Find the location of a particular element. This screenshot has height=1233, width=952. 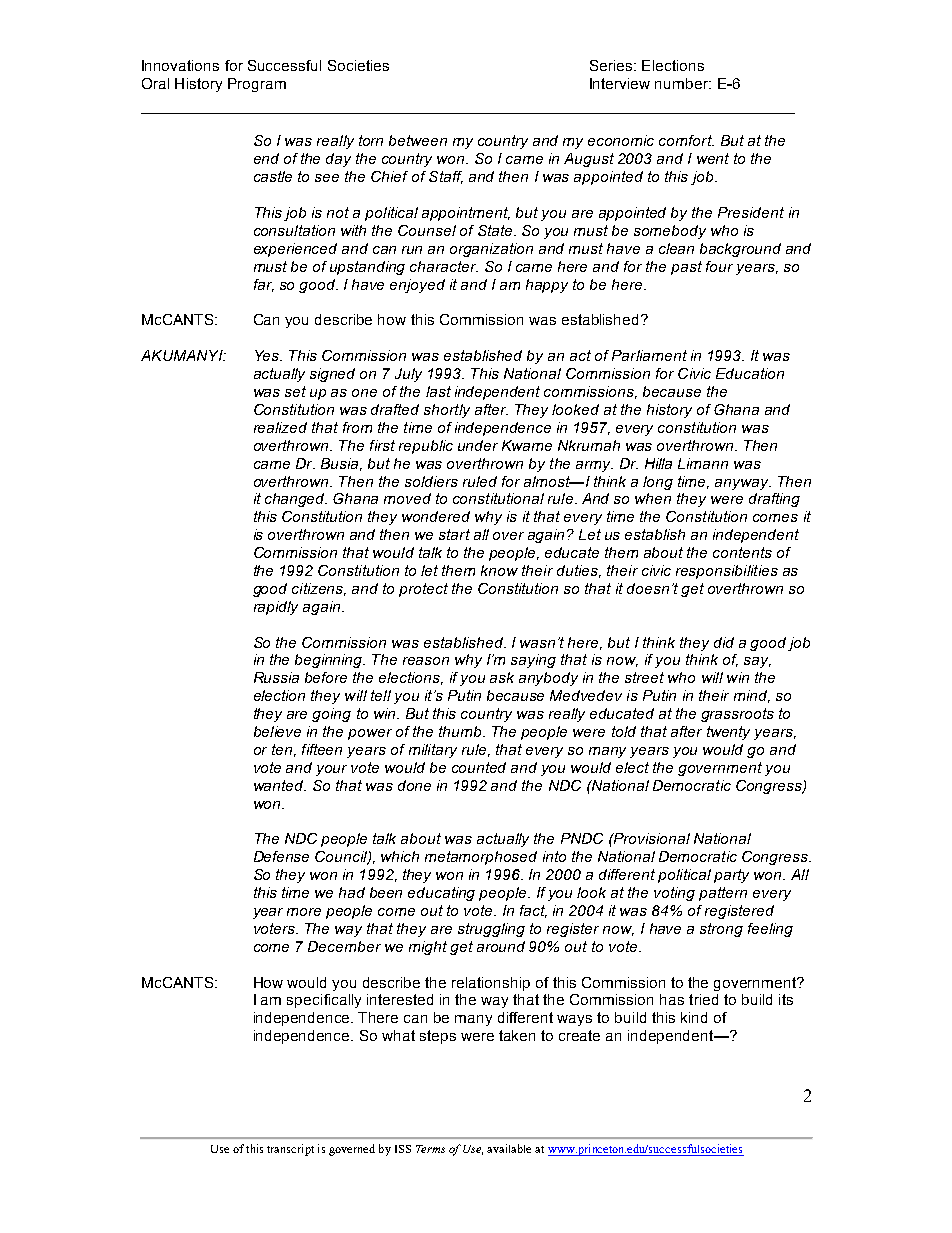

more is located at coordinates (304, 912).
